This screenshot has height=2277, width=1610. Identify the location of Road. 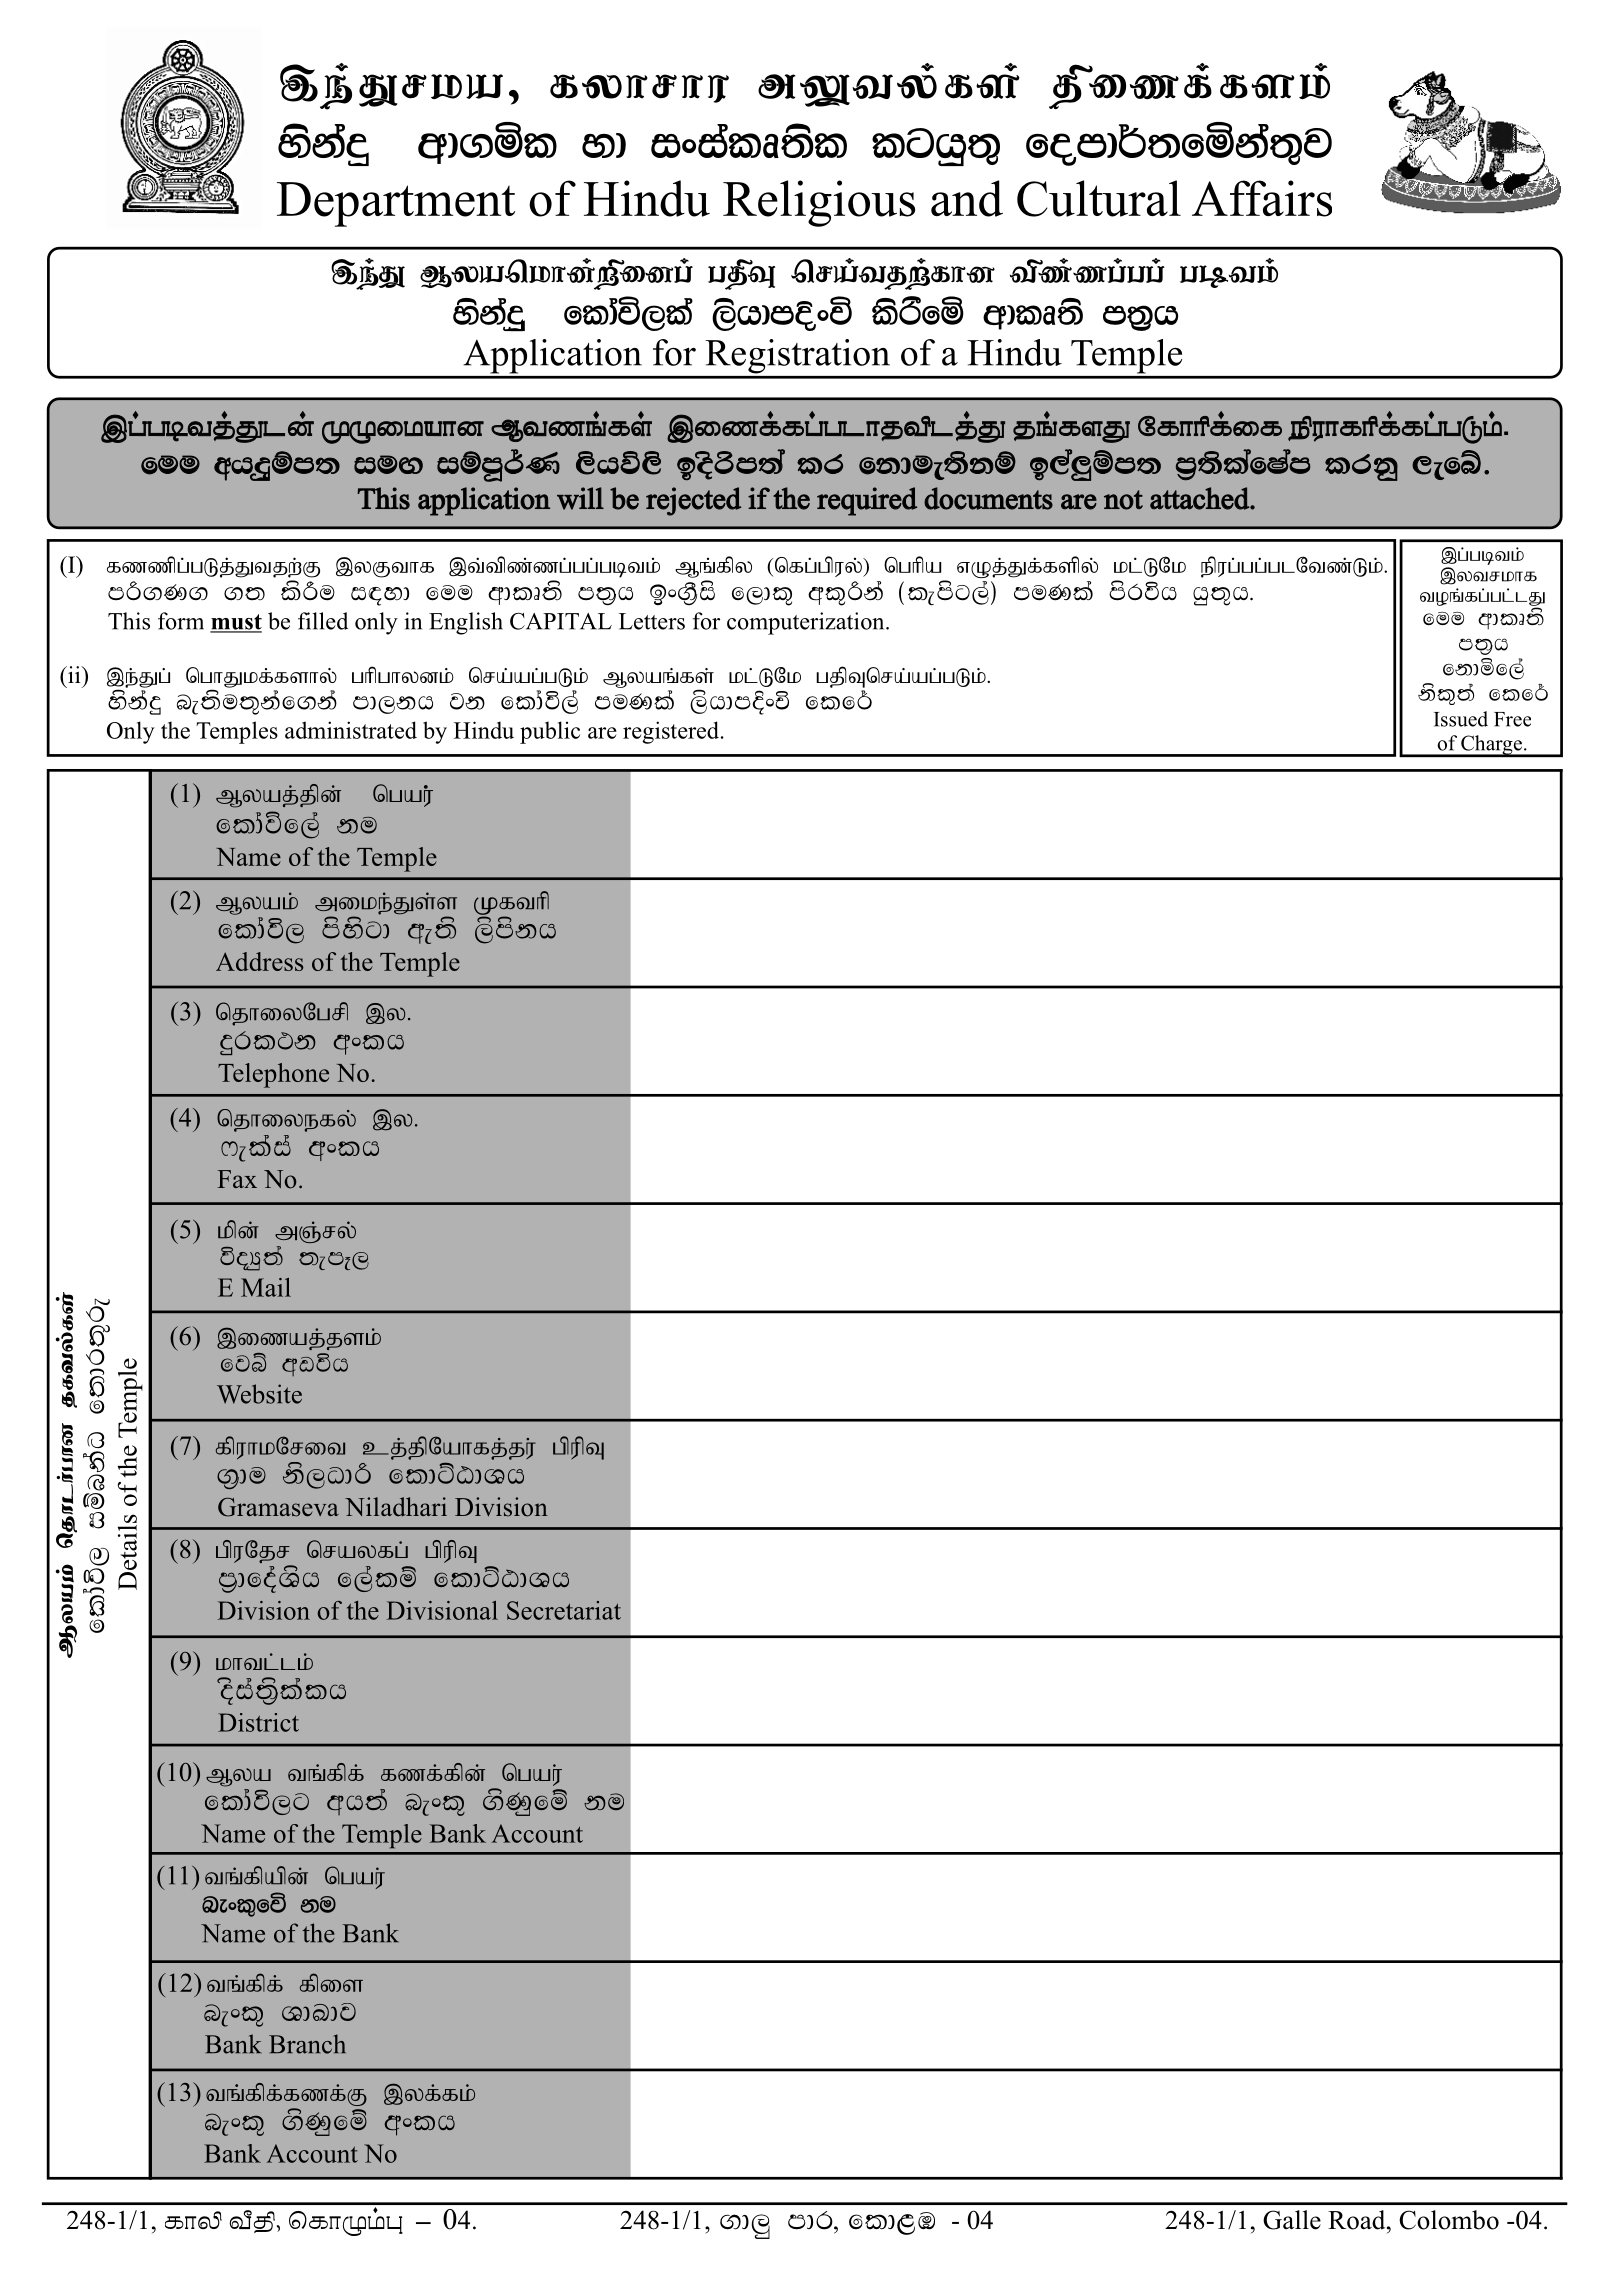
(1358, 2220).
